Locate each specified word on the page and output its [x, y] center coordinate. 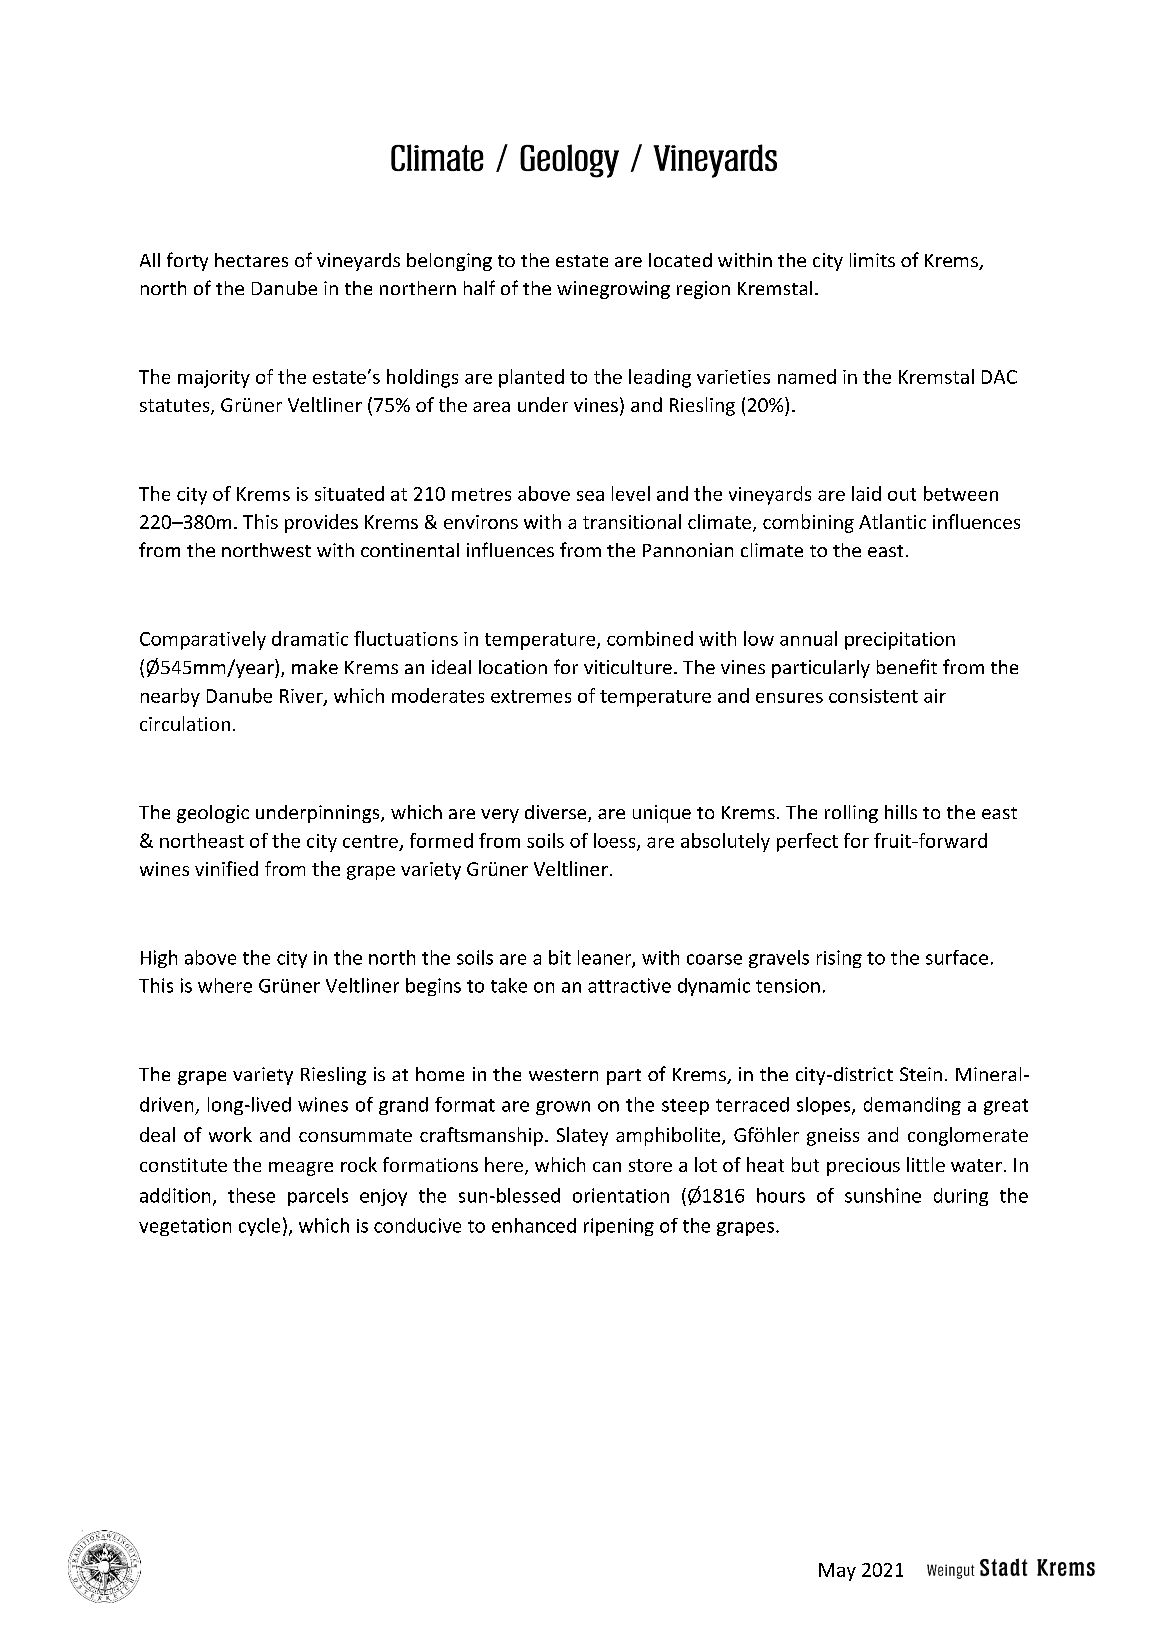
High [159, 959]
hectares [251, 260]
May [837, 1572]
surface [957, 957]
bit [560, 957]
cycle [259, 1227]
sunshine [883, 1195]
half [479, 287]
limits [872, 260]
